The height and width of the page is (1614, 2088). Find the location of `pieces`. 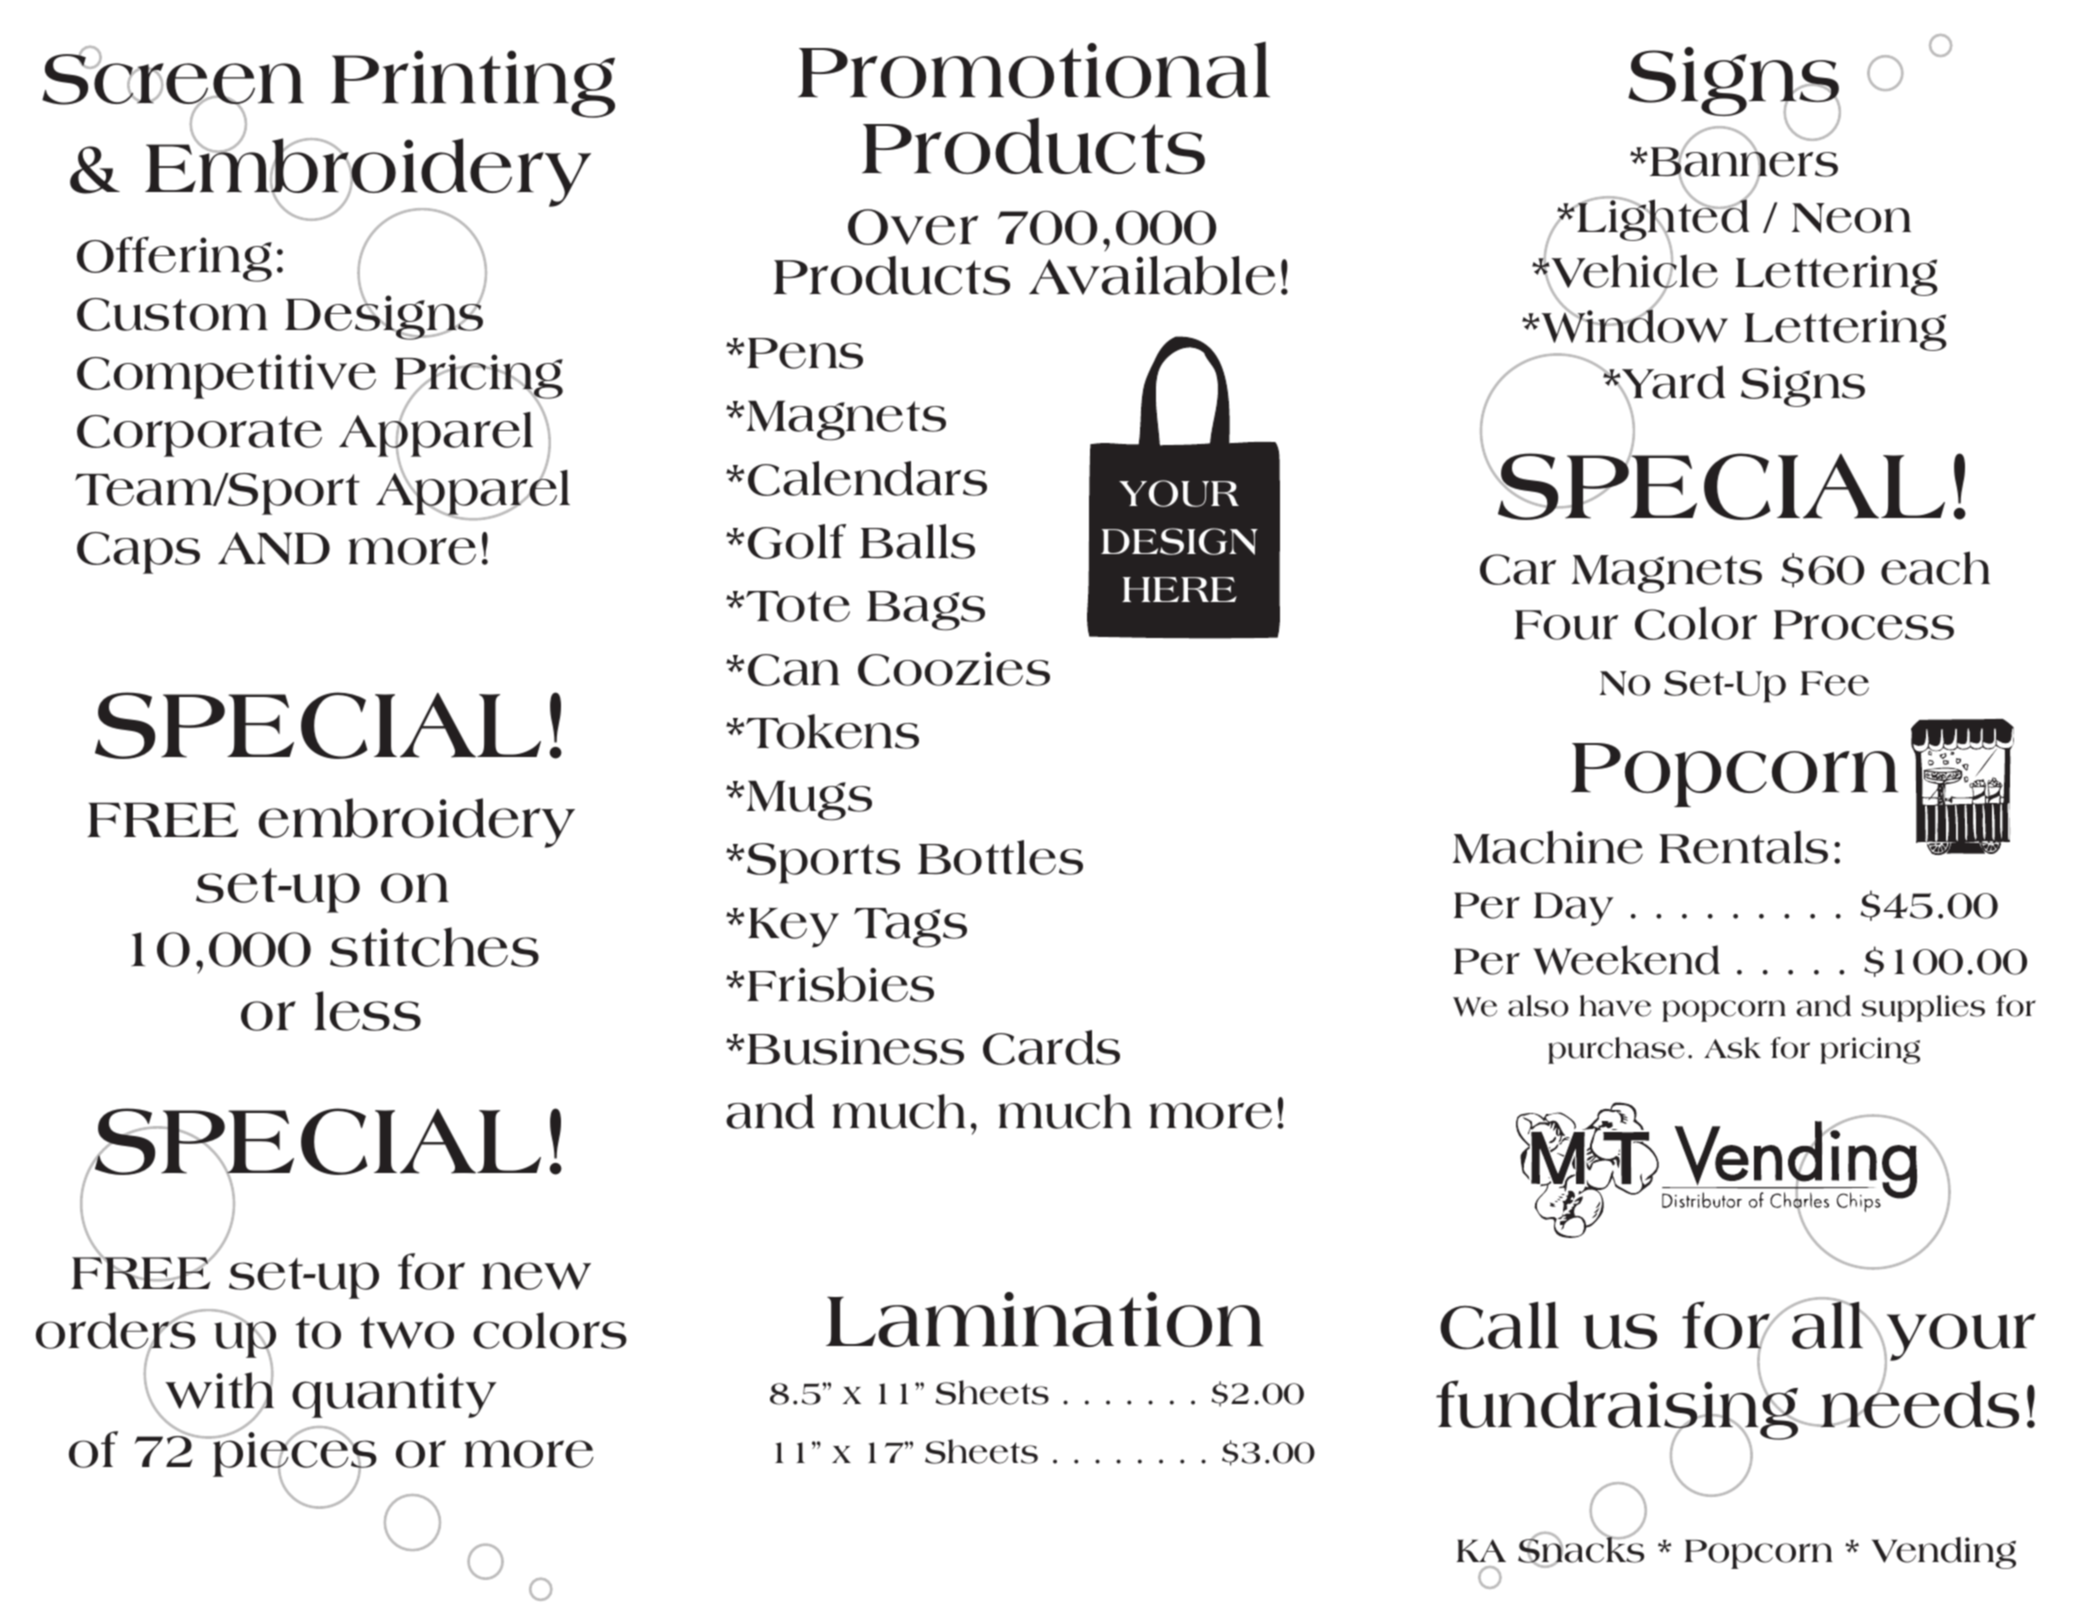

pieces is located at coordinates (294, 1454).
